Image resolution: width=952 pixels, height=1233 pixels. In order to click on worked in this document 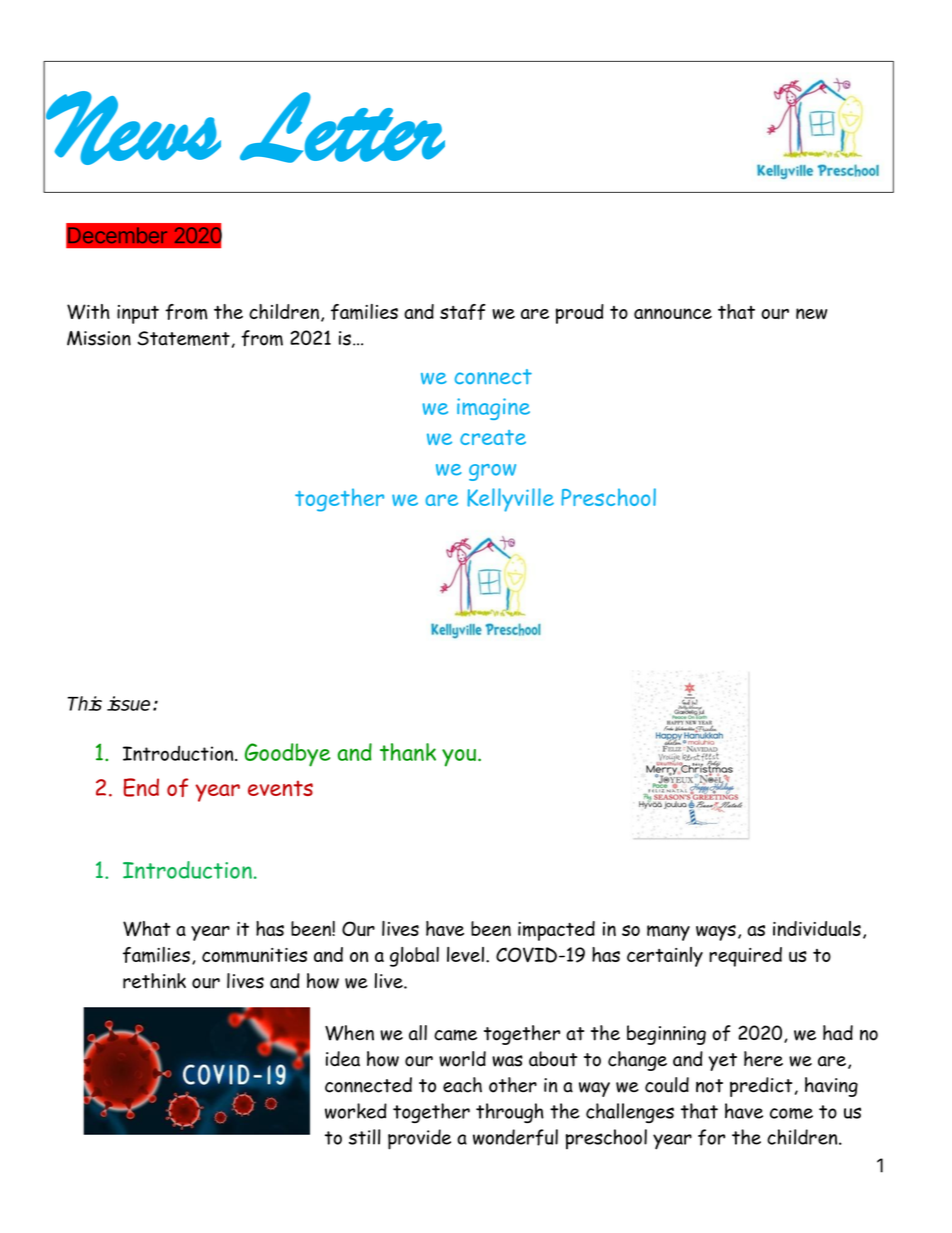, I will do `click(356, 1111)`.
